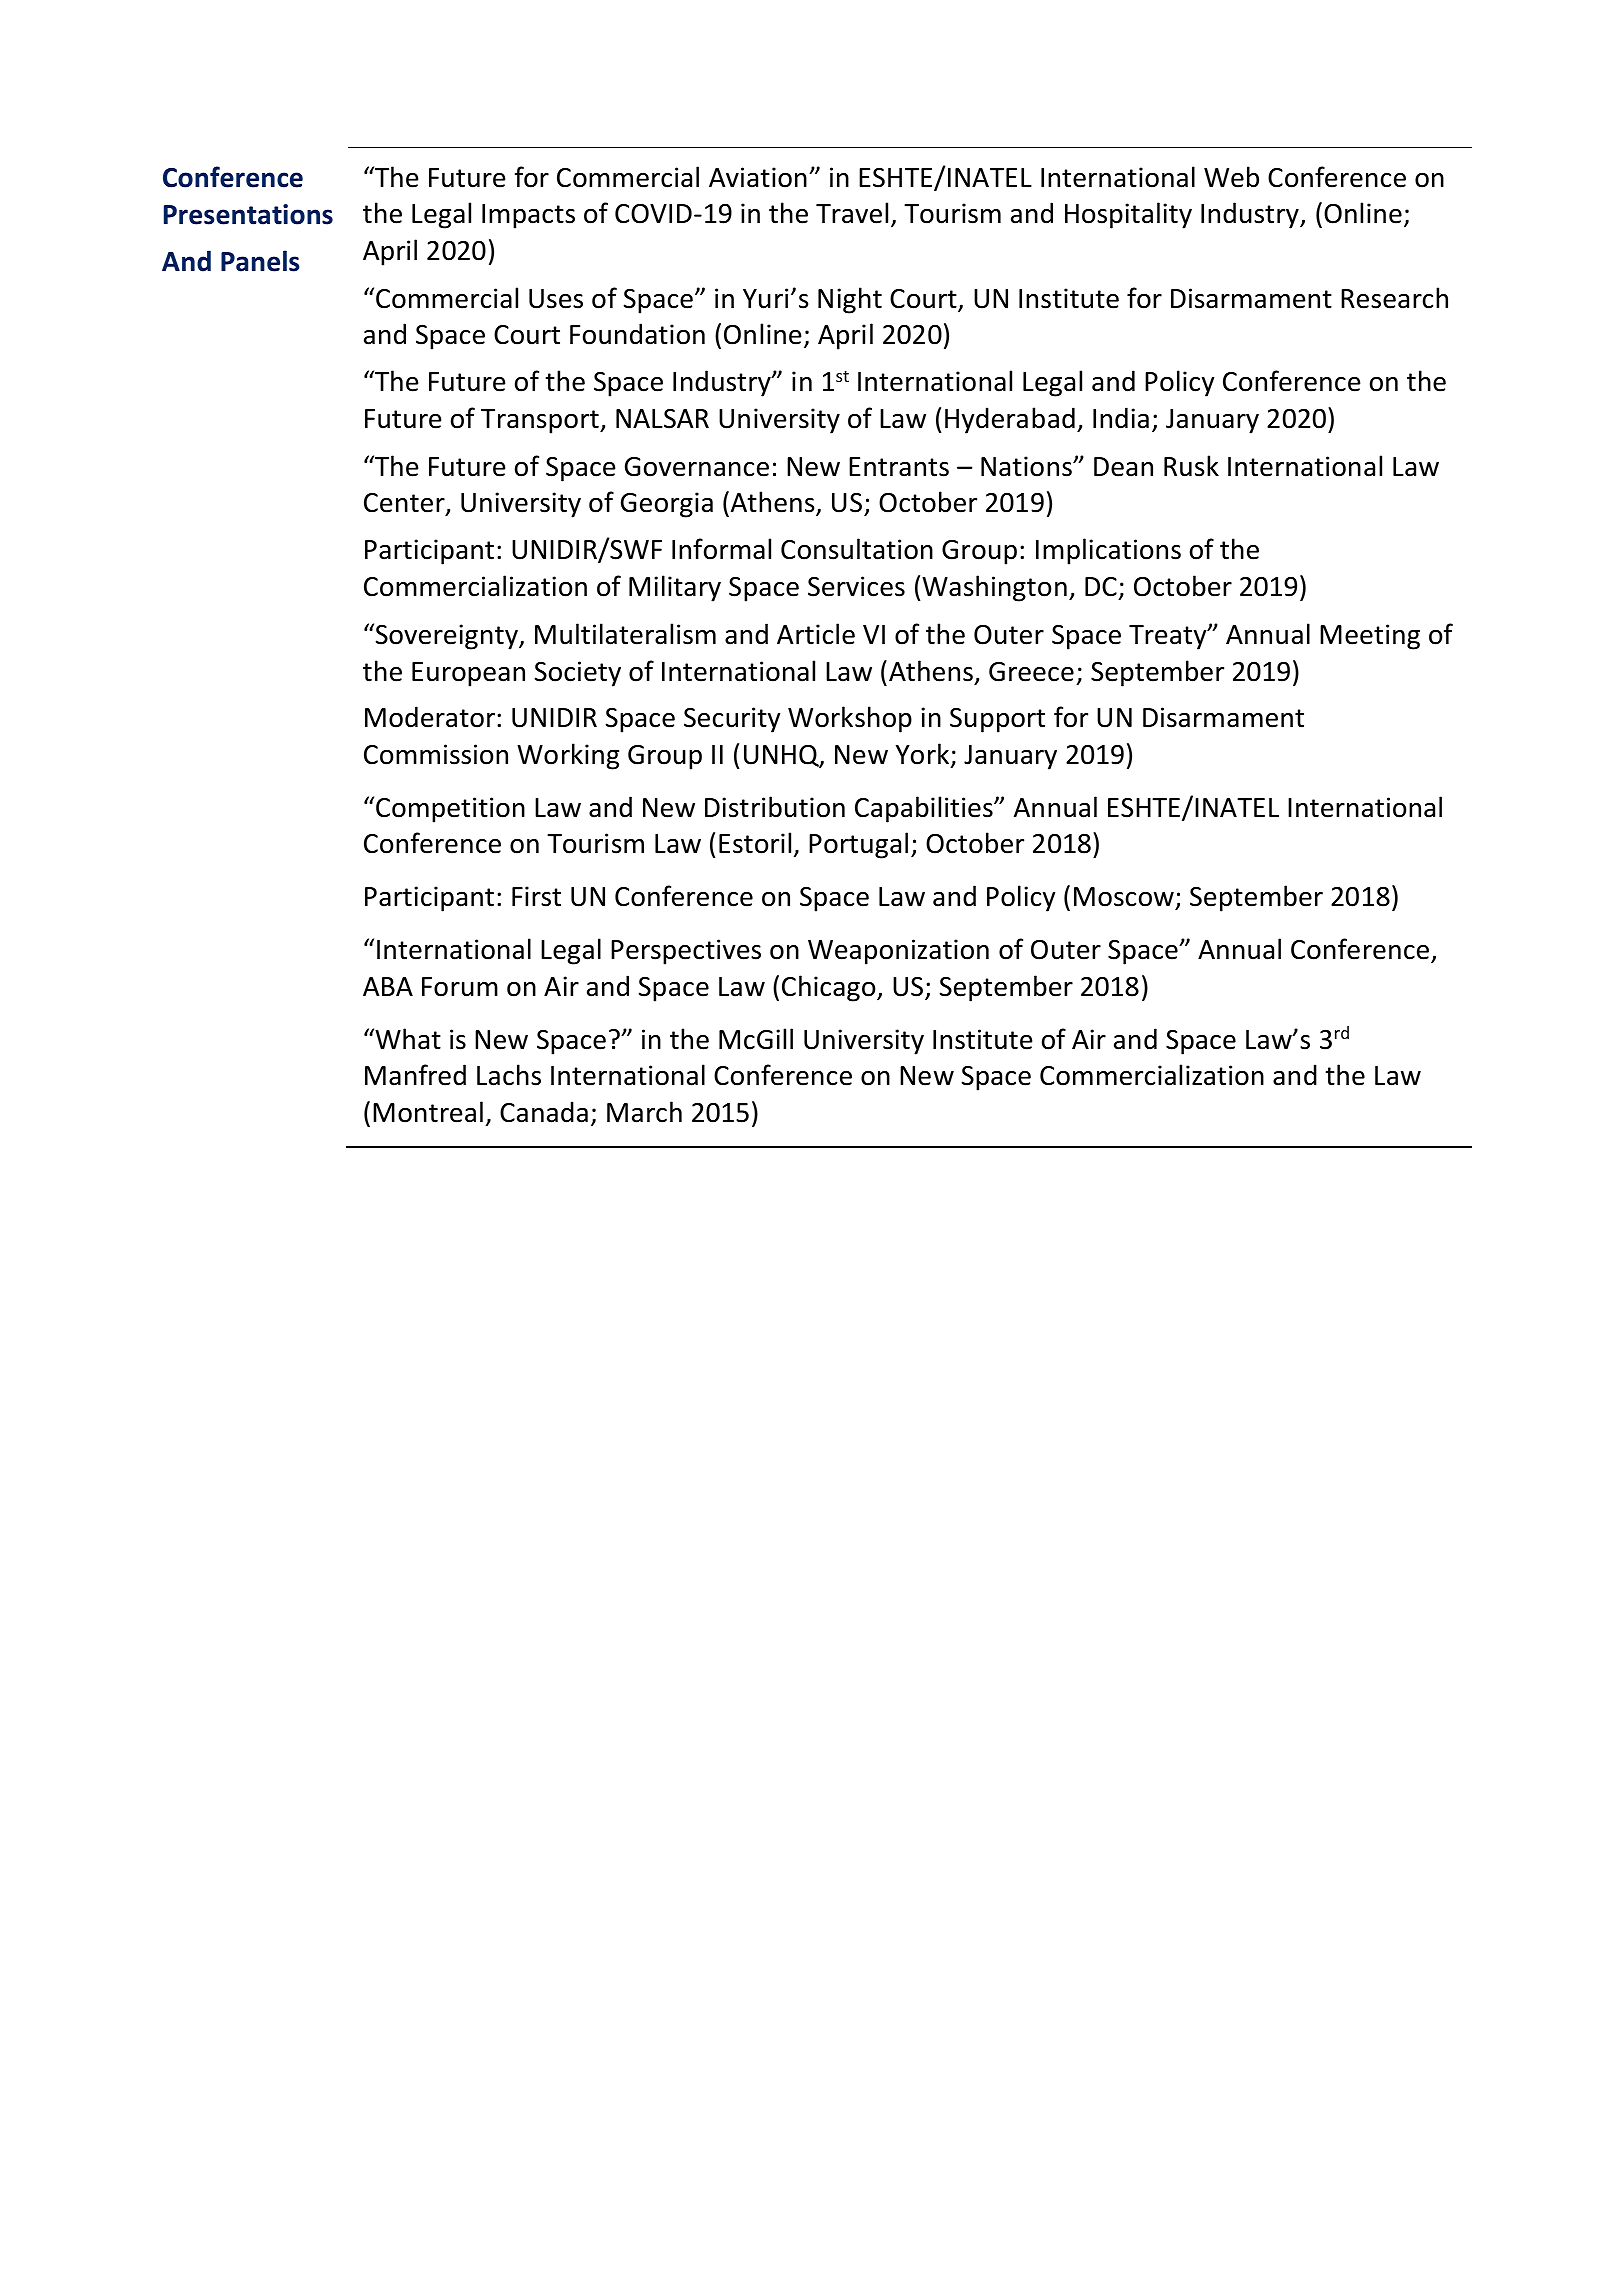 The image size is (1618, 2290). What do you see at coordinates (1191, 466) in the page?
I see `Rusk` at bounding box center [1191, 466].
